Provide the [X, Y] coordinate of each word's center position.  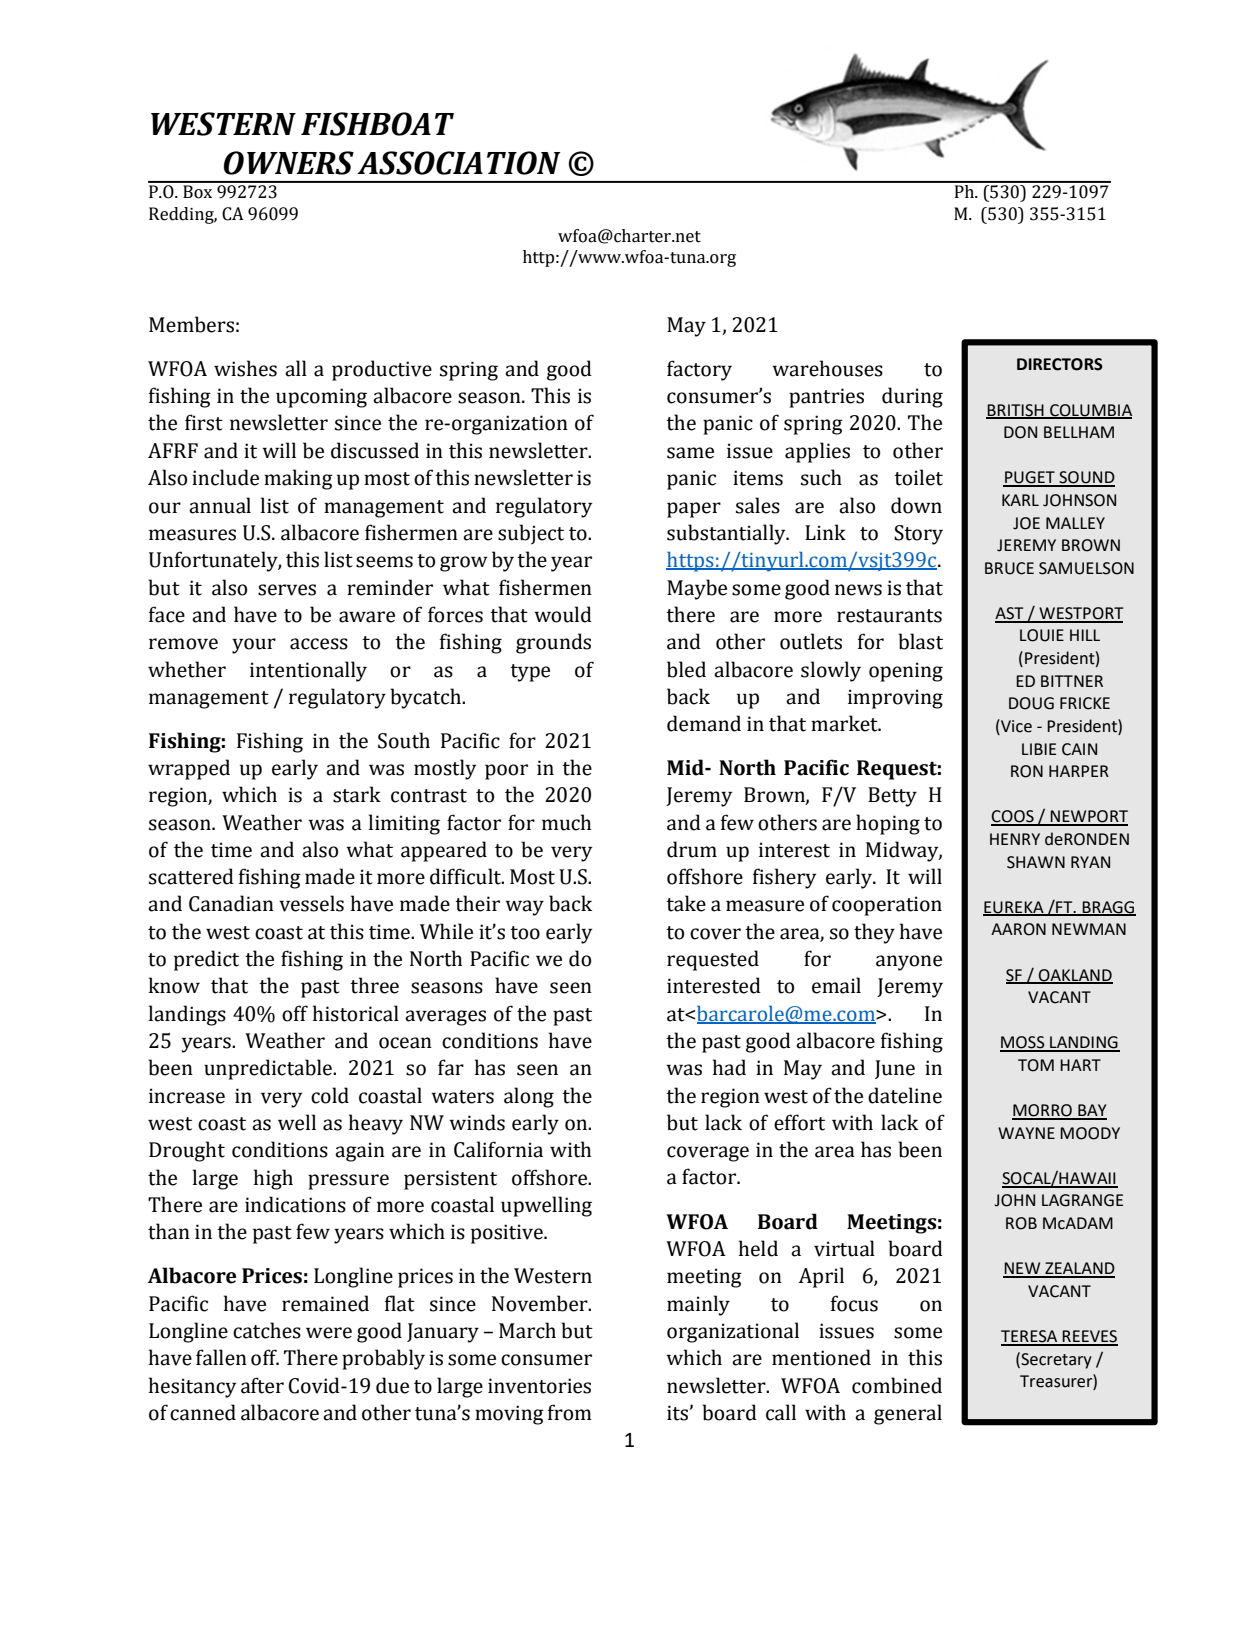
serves [287, 590]
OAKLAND [1075, 976]
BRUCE [1009, 568]
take [686, 903]
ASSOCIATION [459, 163]
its [677, 1413]
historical [356, 1013]
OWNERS [289, 163]
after [262, 1385]
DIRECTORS [1060, 364]
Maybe [697, 589]
